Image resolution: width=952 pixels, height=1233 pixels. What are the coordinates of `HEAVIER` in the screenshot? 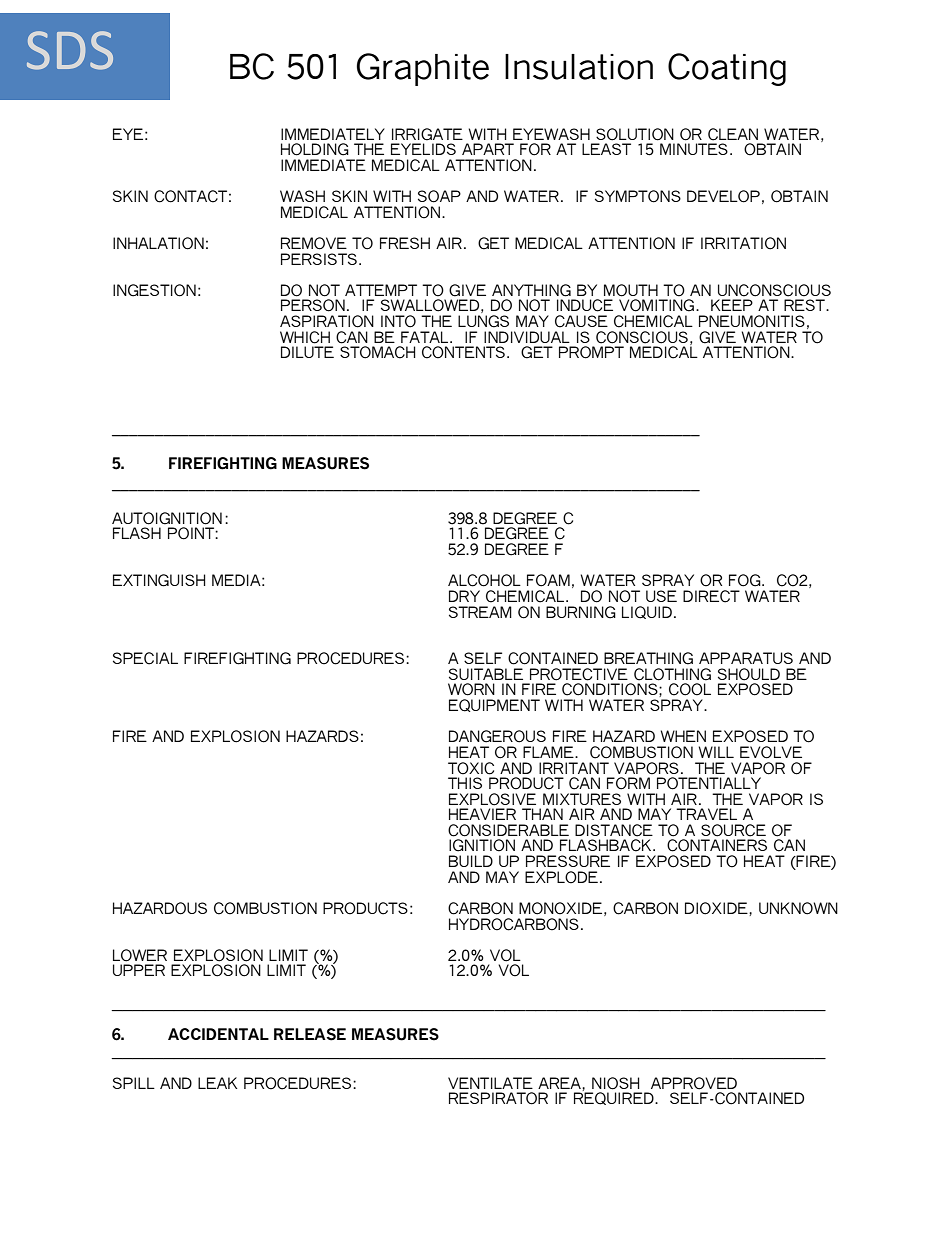 It's located at (482, 814).
